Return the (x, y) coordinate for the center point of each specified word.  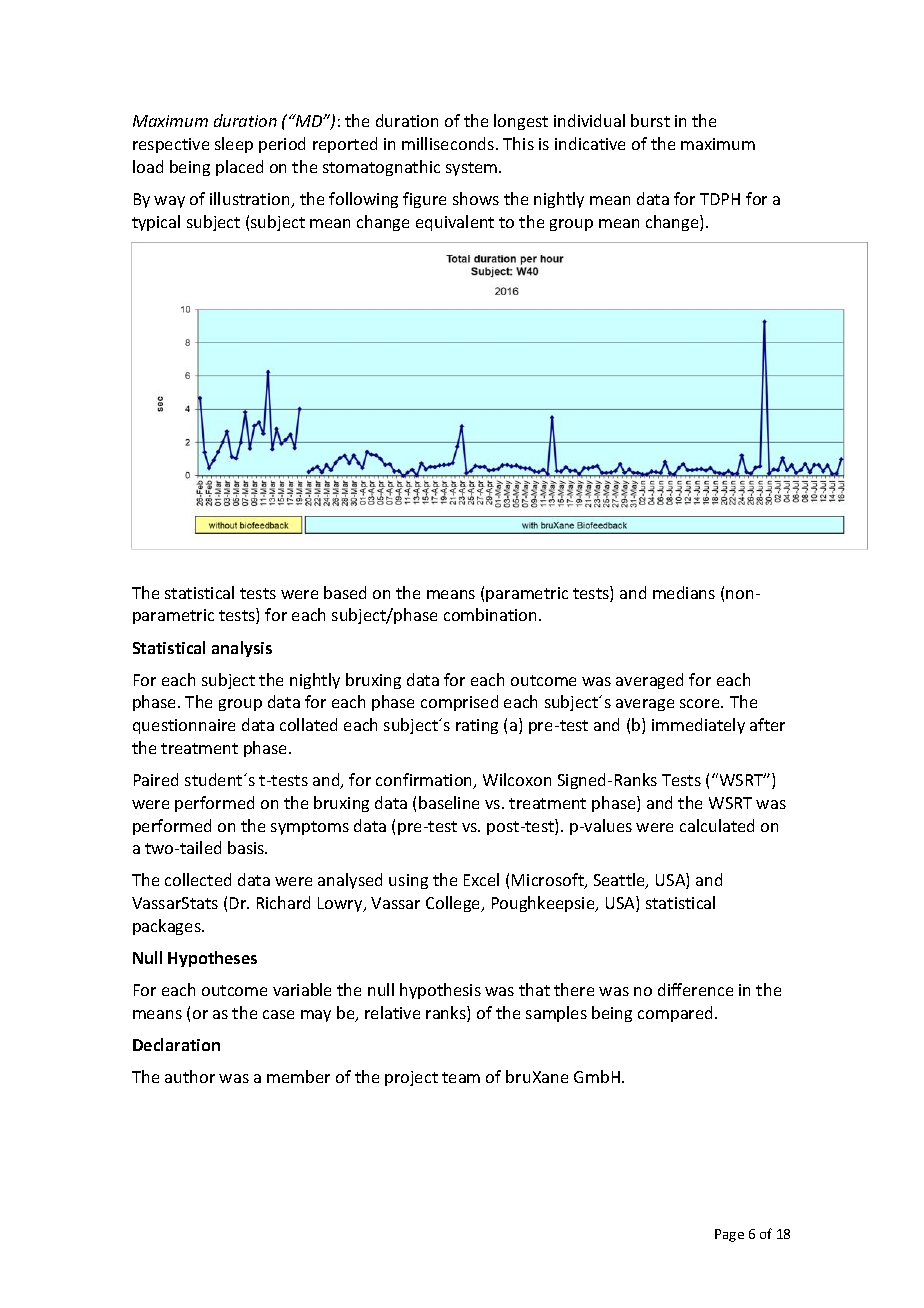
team (461, 1077)
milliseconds (449, 143)
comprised (459, 703)
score (701, 703)
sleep (234, 145)
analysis (242, 649)
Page (729, 1235)
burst (650, 120)
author (190, 1076)
